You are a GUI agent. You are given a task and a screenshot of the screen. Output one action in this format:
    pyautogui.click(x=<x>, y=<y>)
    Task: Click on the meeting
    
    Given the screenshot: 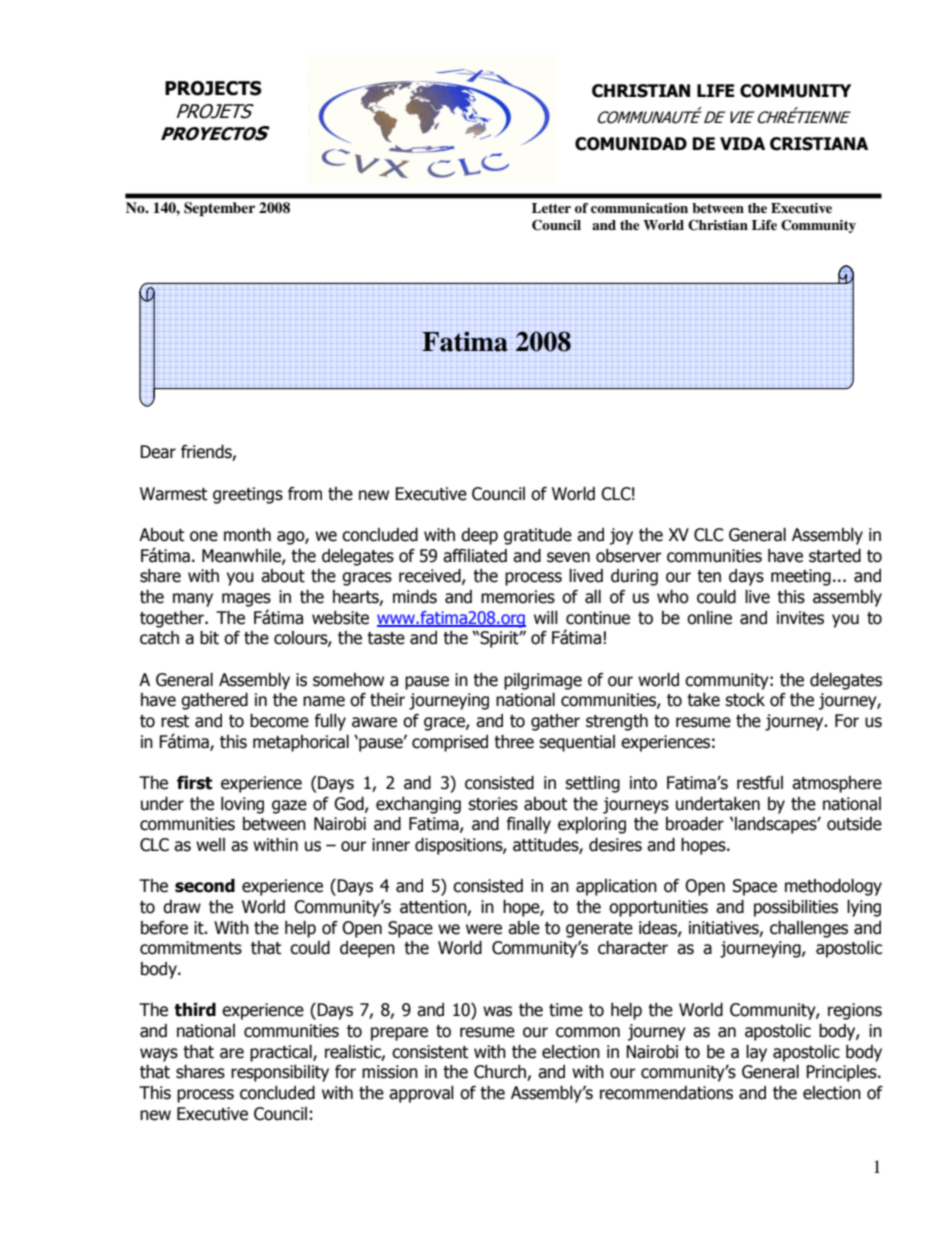 What is the action you would take?
    pyautogui.click(x=801, y=577)
